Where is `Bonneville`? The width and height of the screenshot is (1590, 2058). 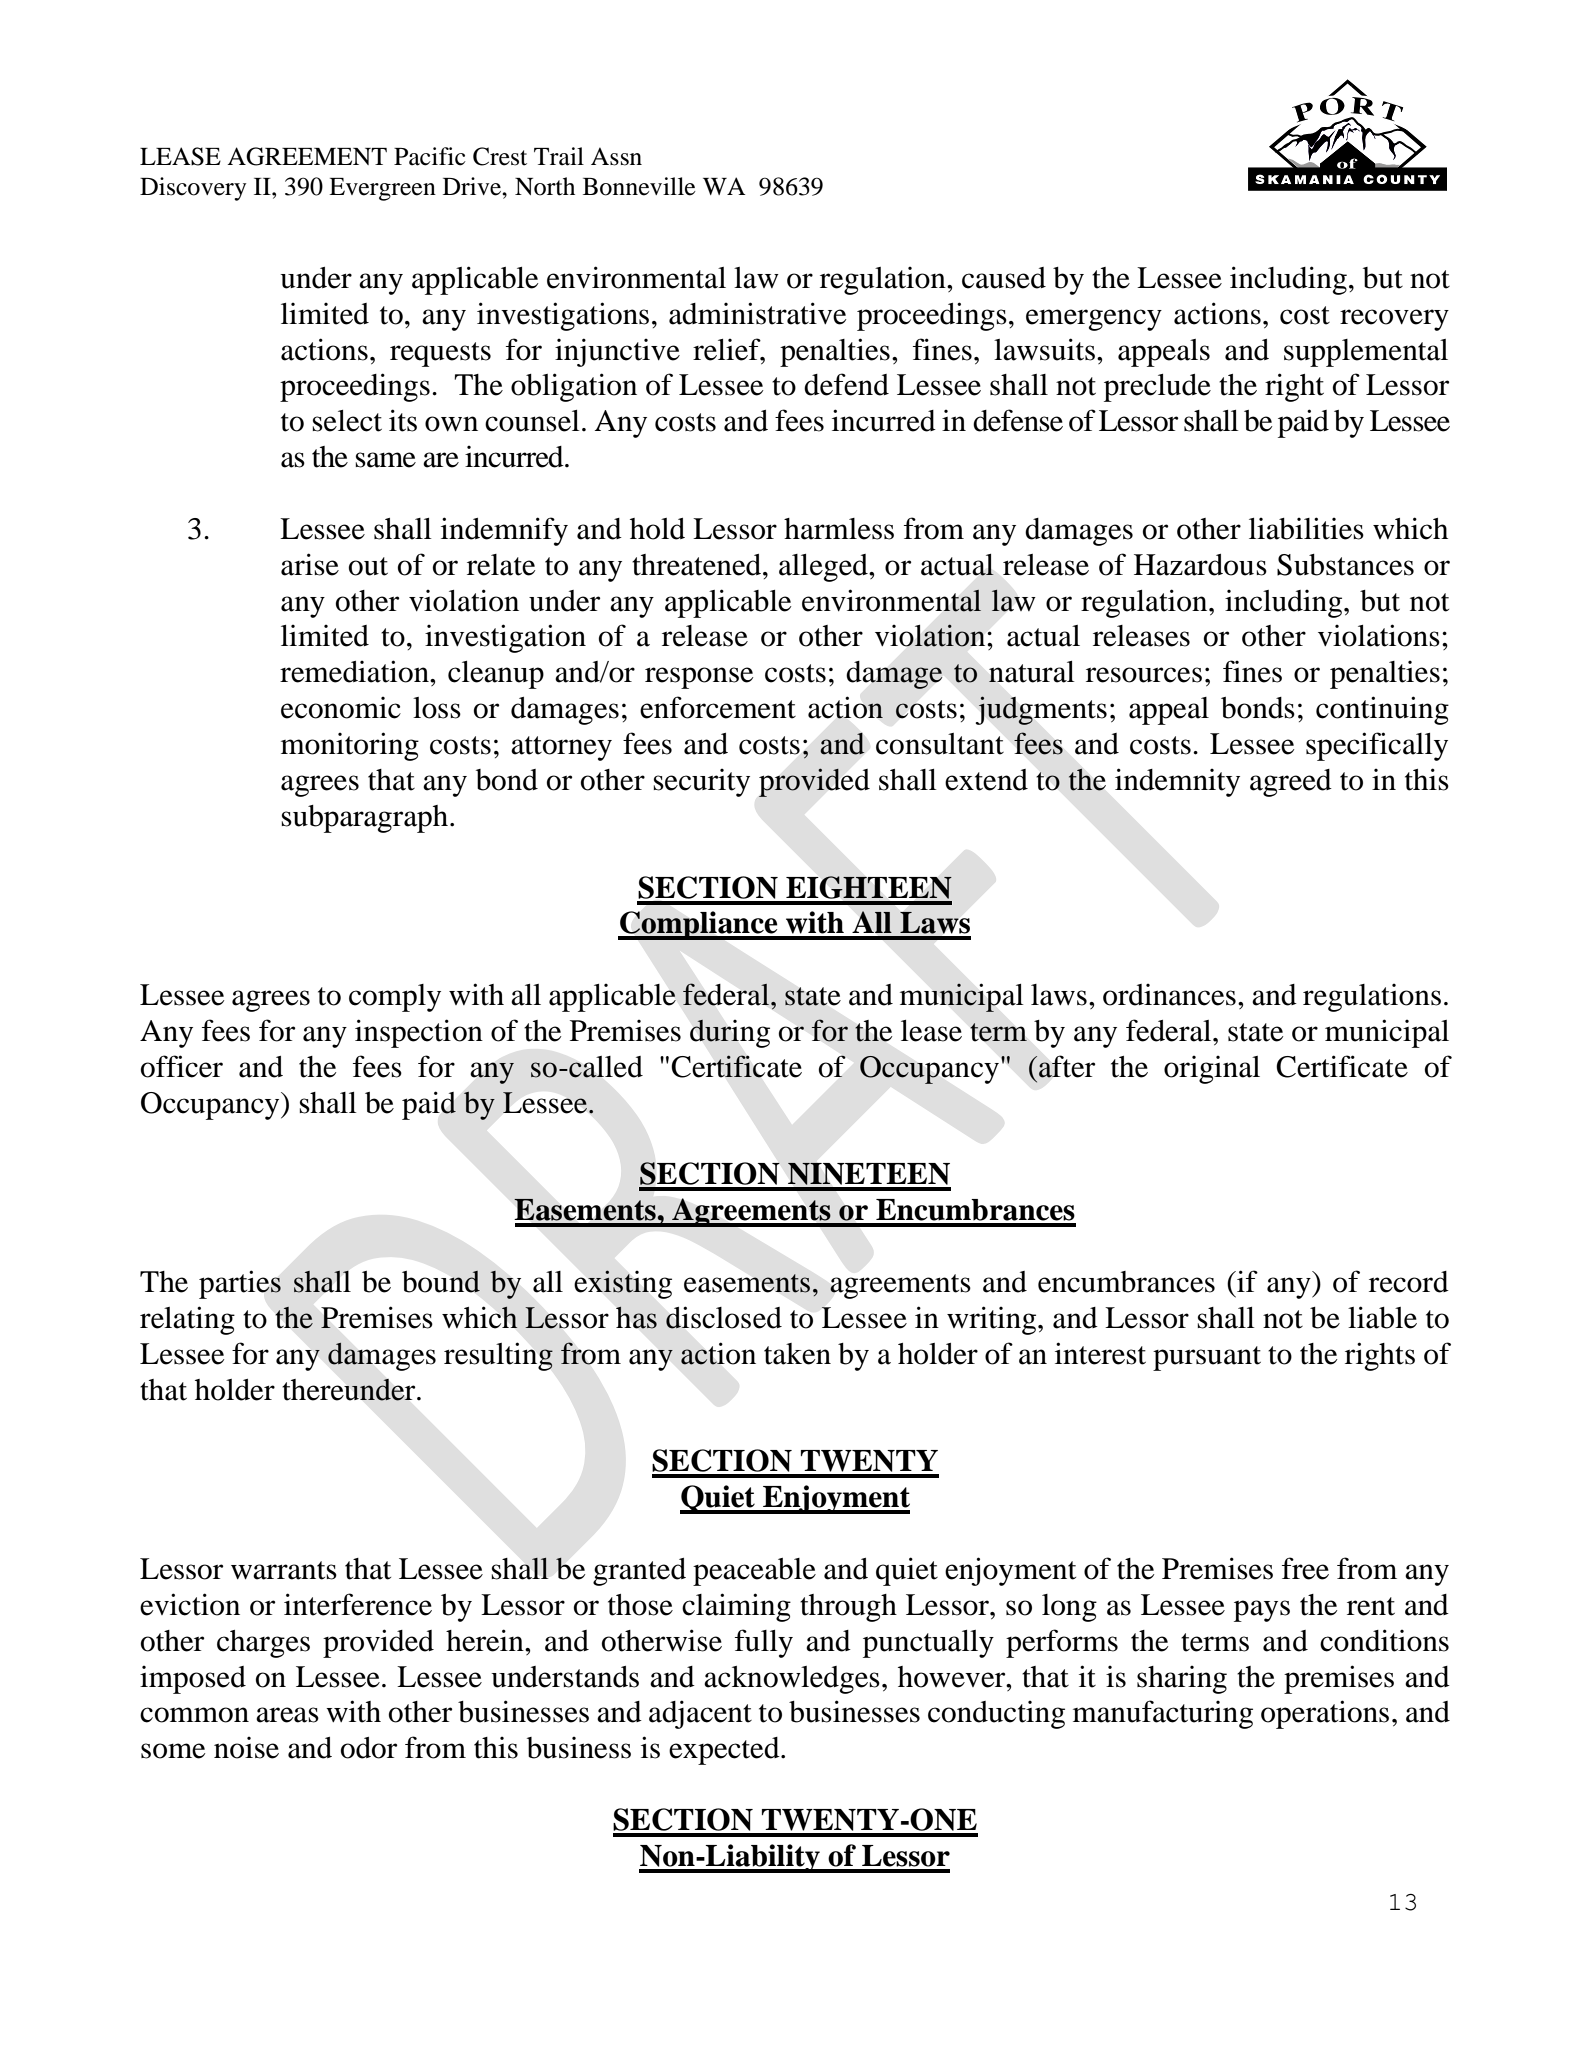 Bonneville is located at coordinates (639, 186).
